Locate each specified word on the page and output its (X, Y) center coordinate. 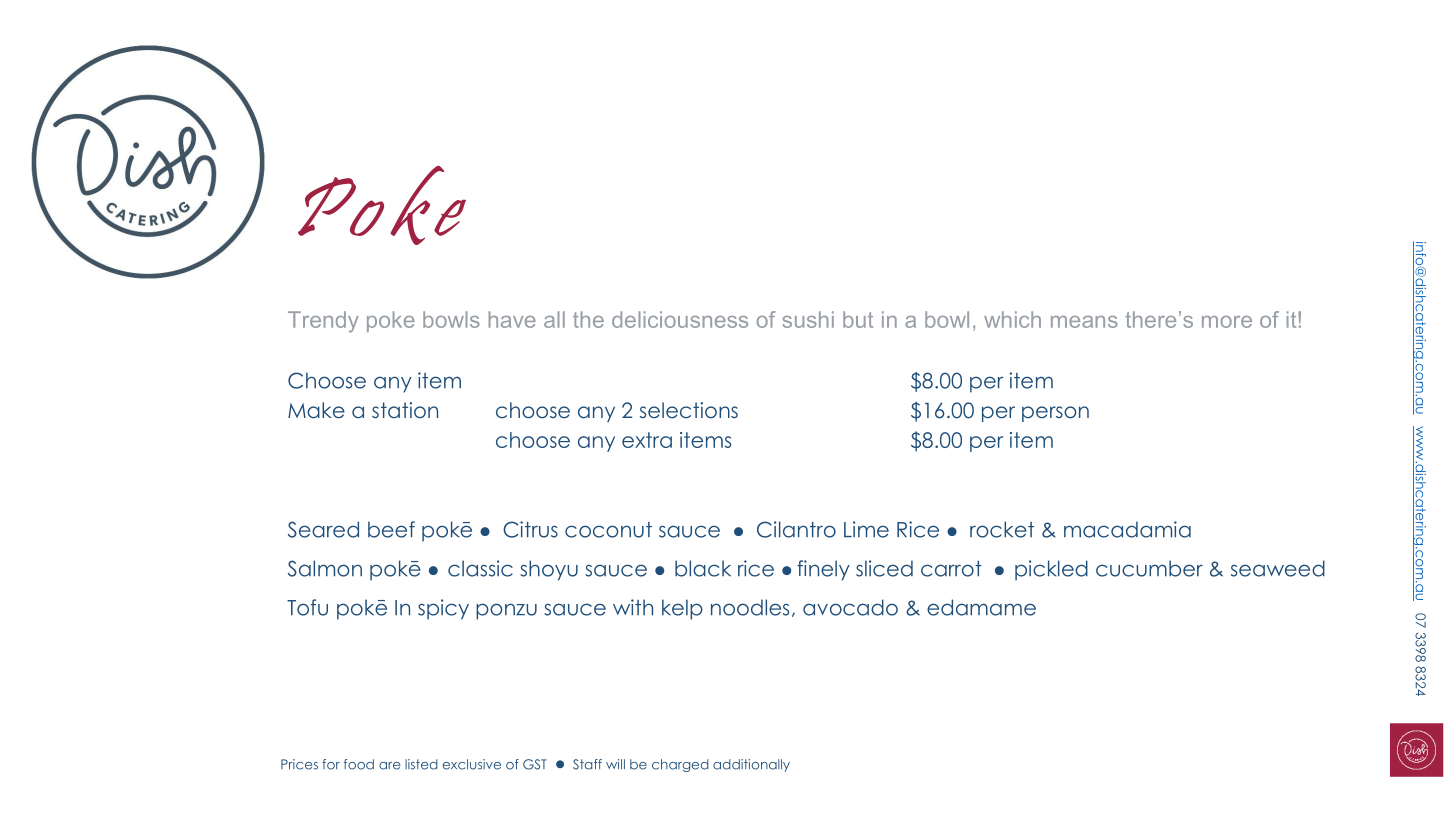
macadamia (1127, 529)
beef (391, 529)
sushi (808, 319)
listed (421, 764)
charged (680, 765)
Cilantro (796, 529)
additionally (751, 765)
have (512, 319)
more (1227, 322)
